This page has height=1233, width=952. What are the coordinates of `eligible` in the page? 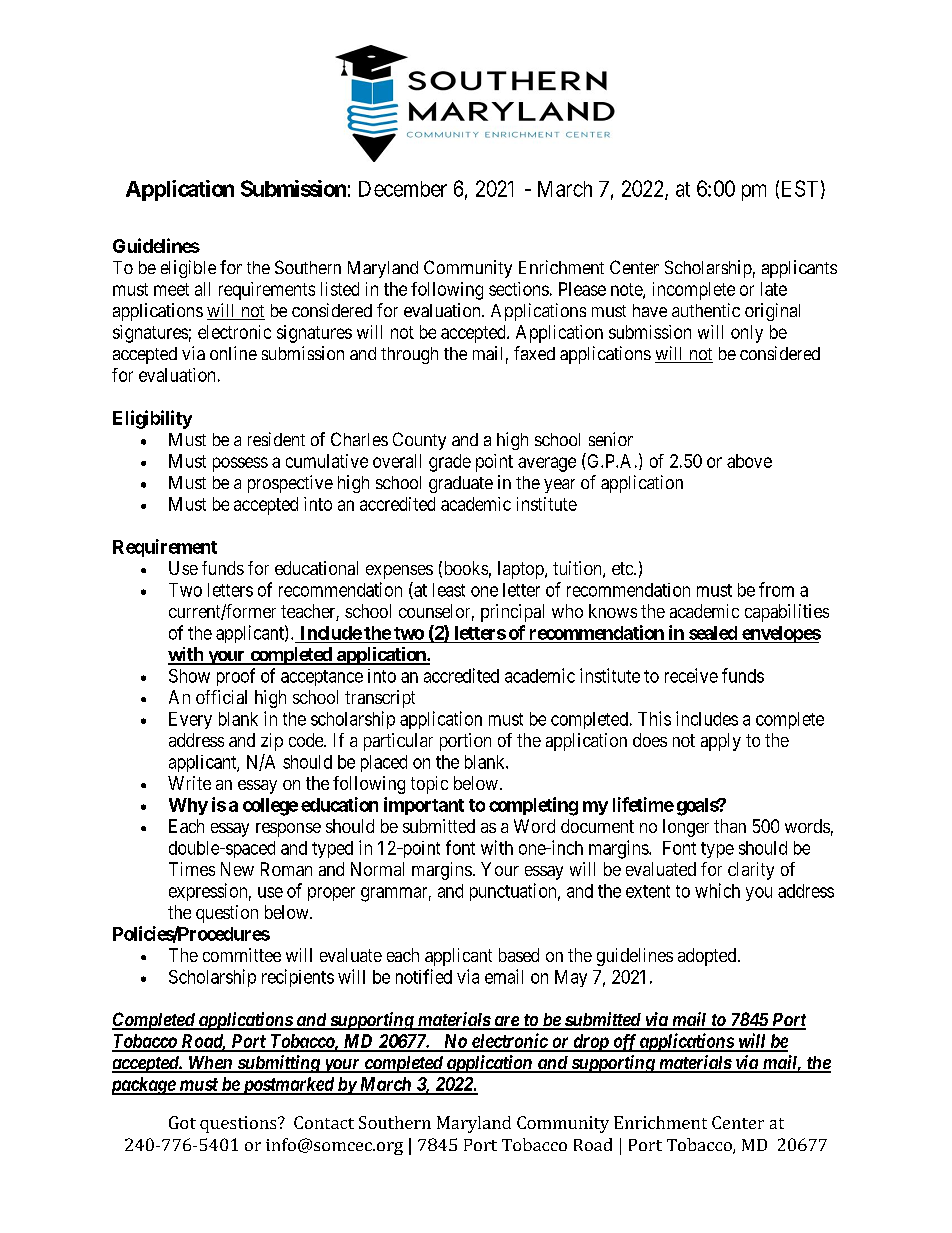 It's located at (188, 269).
